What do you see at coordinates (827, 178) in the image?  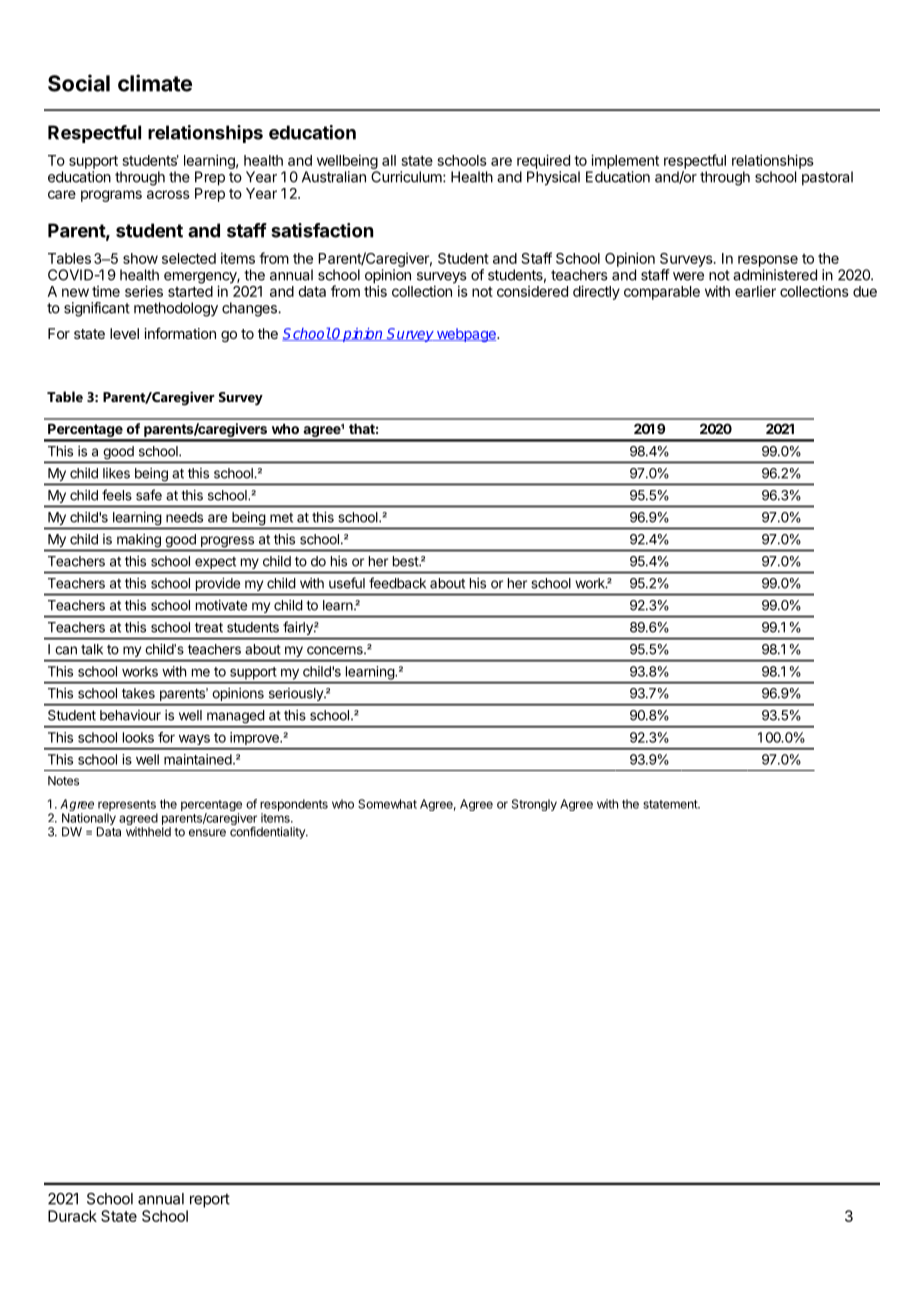 I see `pastoral` at bounding box center [827, 178].
